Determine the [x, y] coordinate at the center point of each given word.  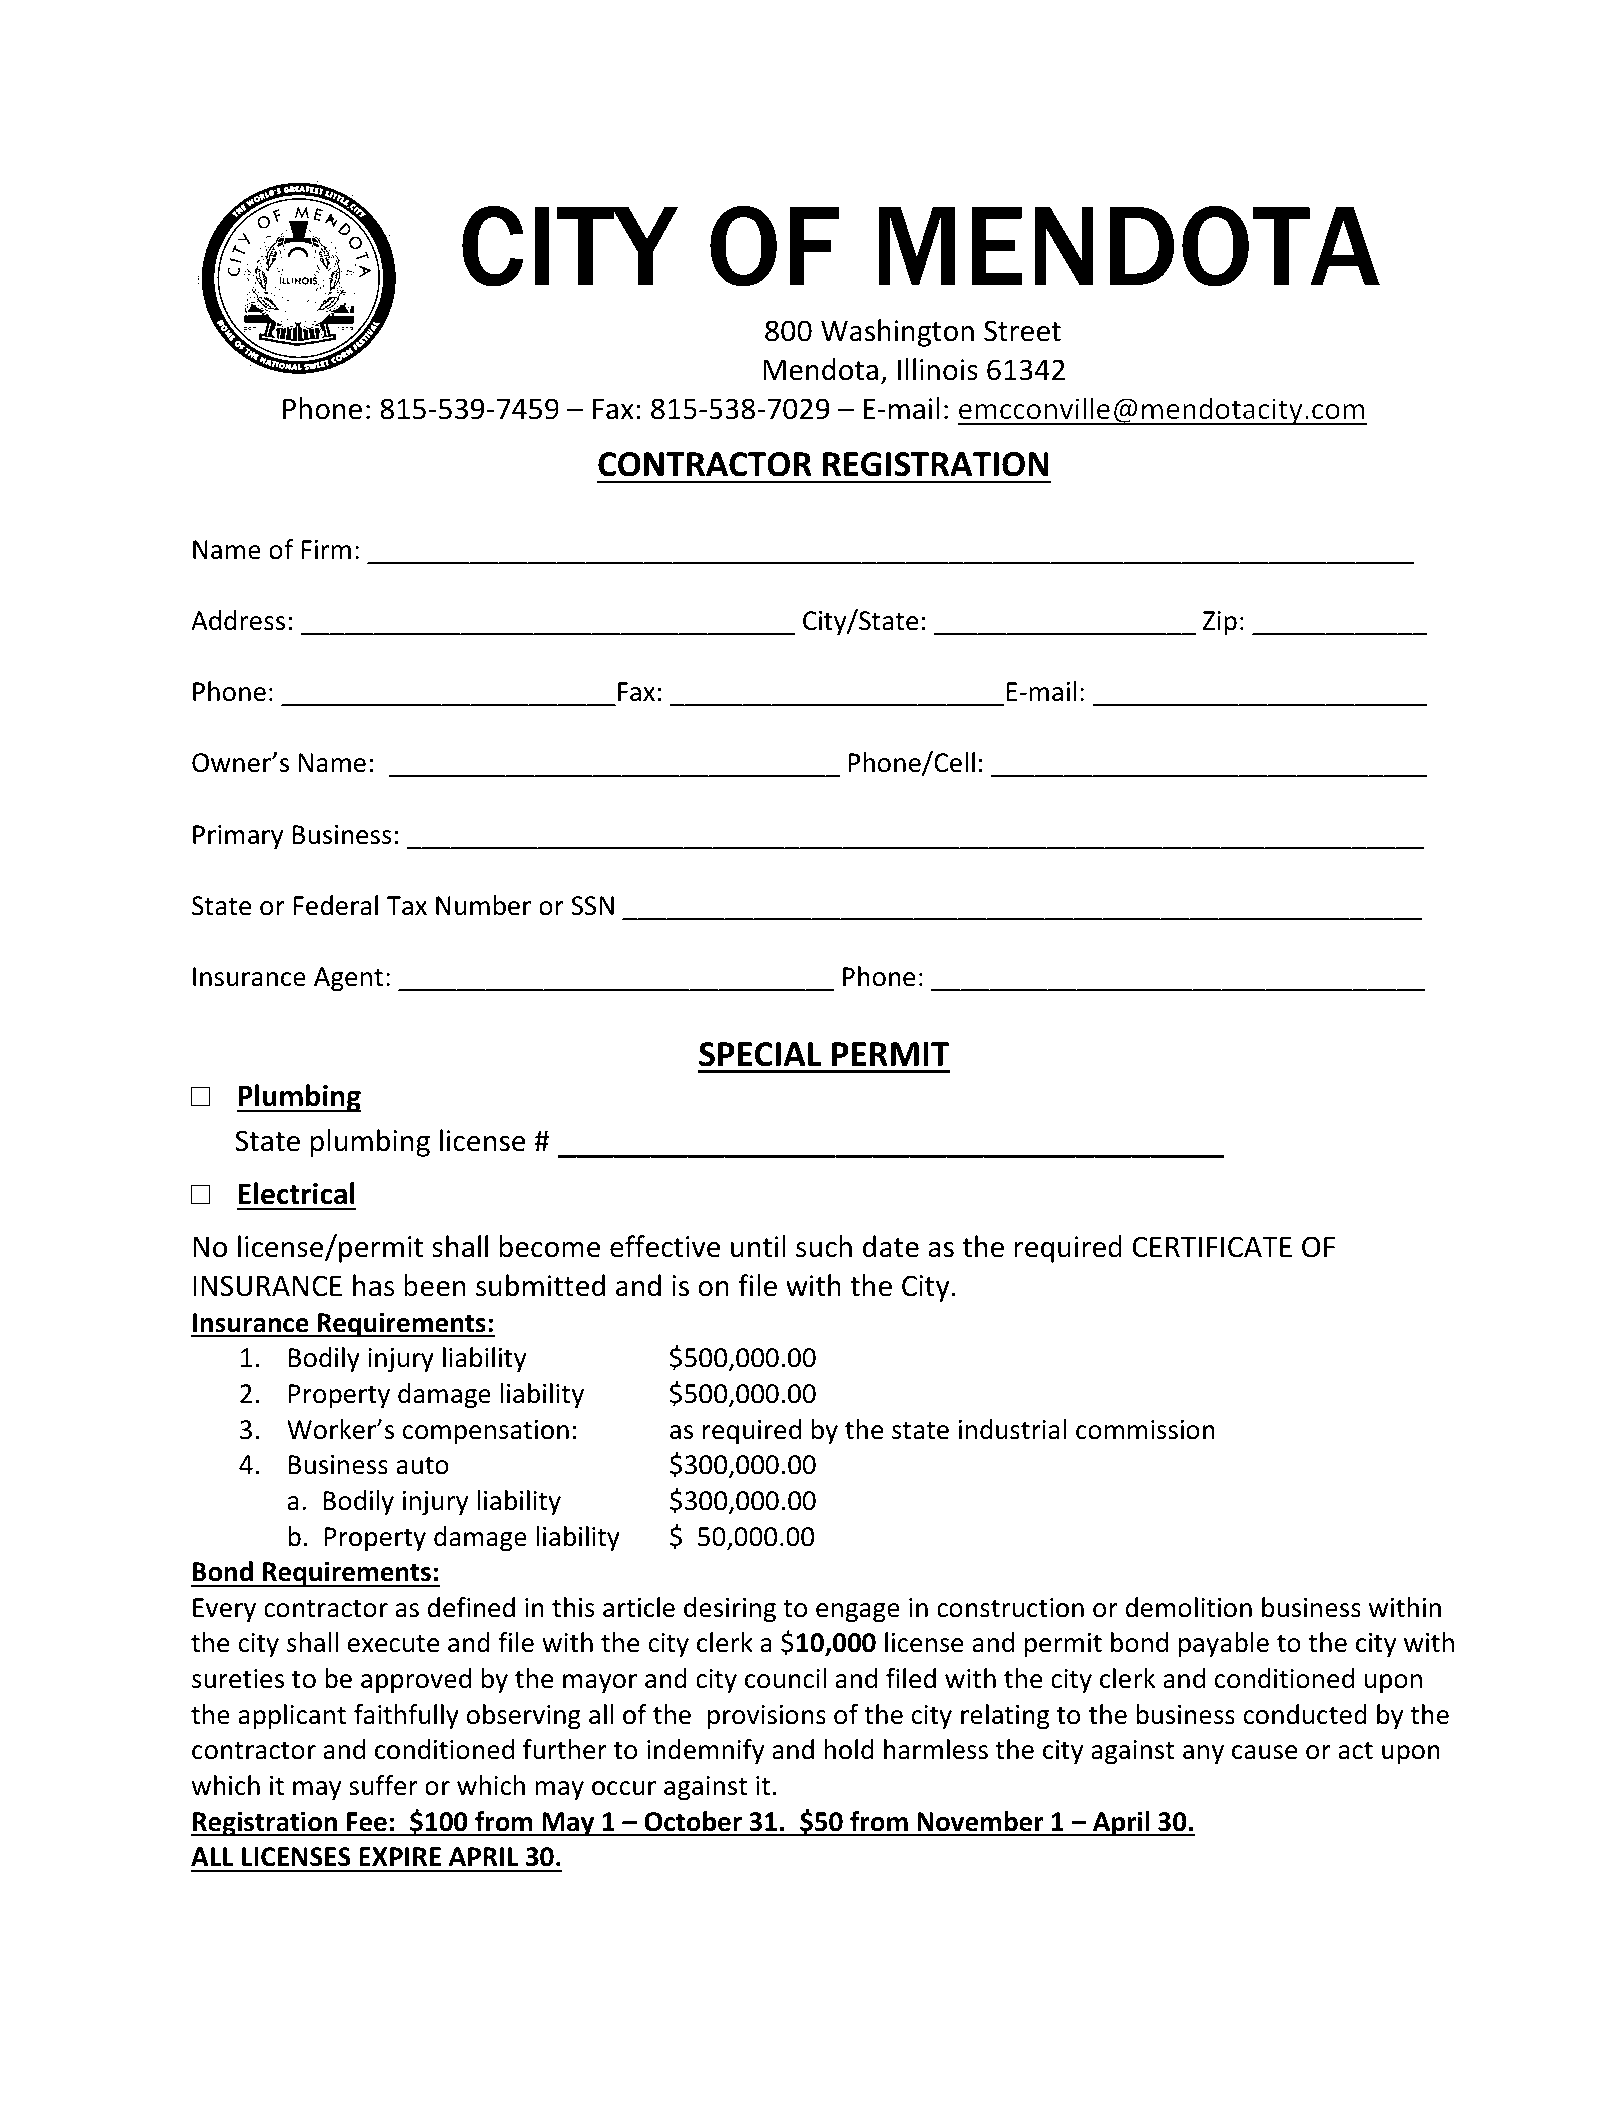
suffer [383, 1785]
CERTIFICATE [1212, 1247]
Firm [326, 549]
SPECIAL [760, 1054]
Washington [897, 333]
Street [1022, 331]
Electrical [296, 1193]
